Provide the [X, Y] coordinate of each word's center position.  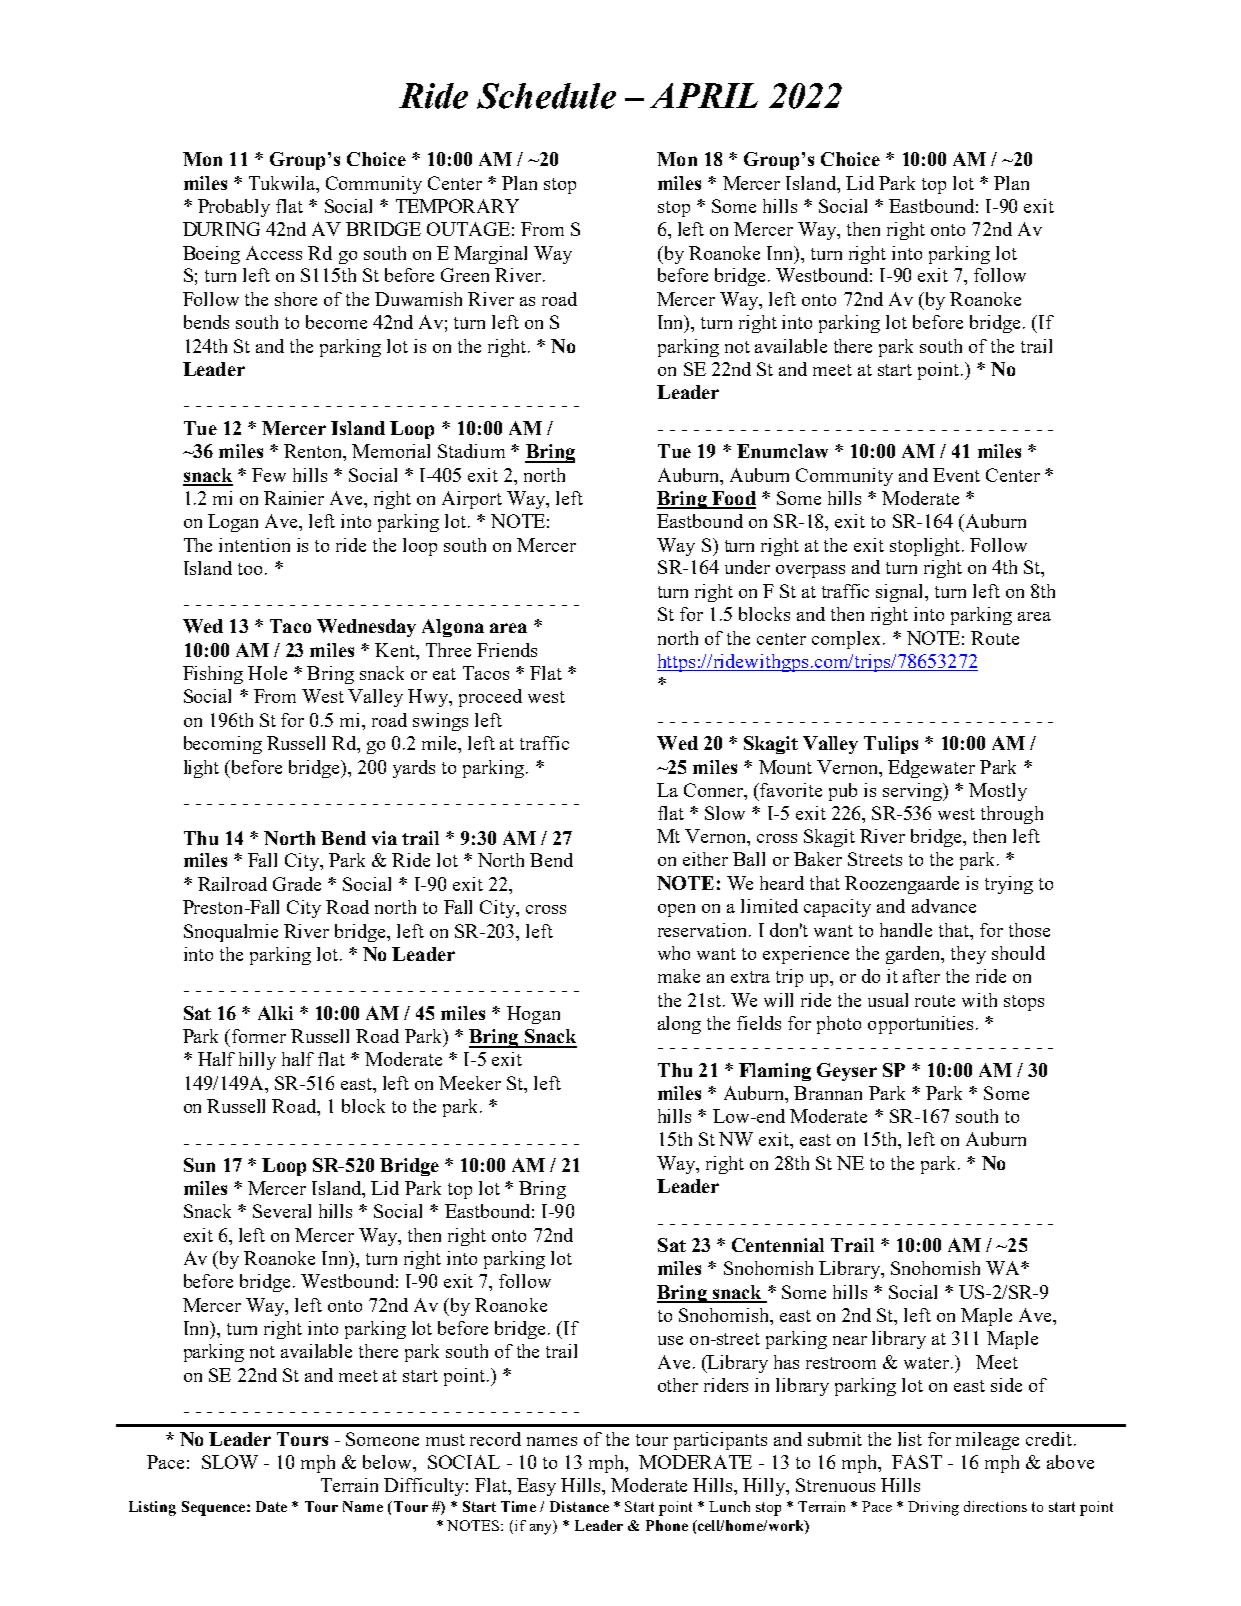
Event [956, 475]
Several [282, 1211]
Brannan [828, 1093]
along [679, 1025]
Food [733, 499]
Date [271, 1506]
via [384, 838]
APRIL [704, 95]
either [705, 859]
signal [901, 593]
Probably [234, 208]
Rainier [294, 498]
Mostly [998, 792]
